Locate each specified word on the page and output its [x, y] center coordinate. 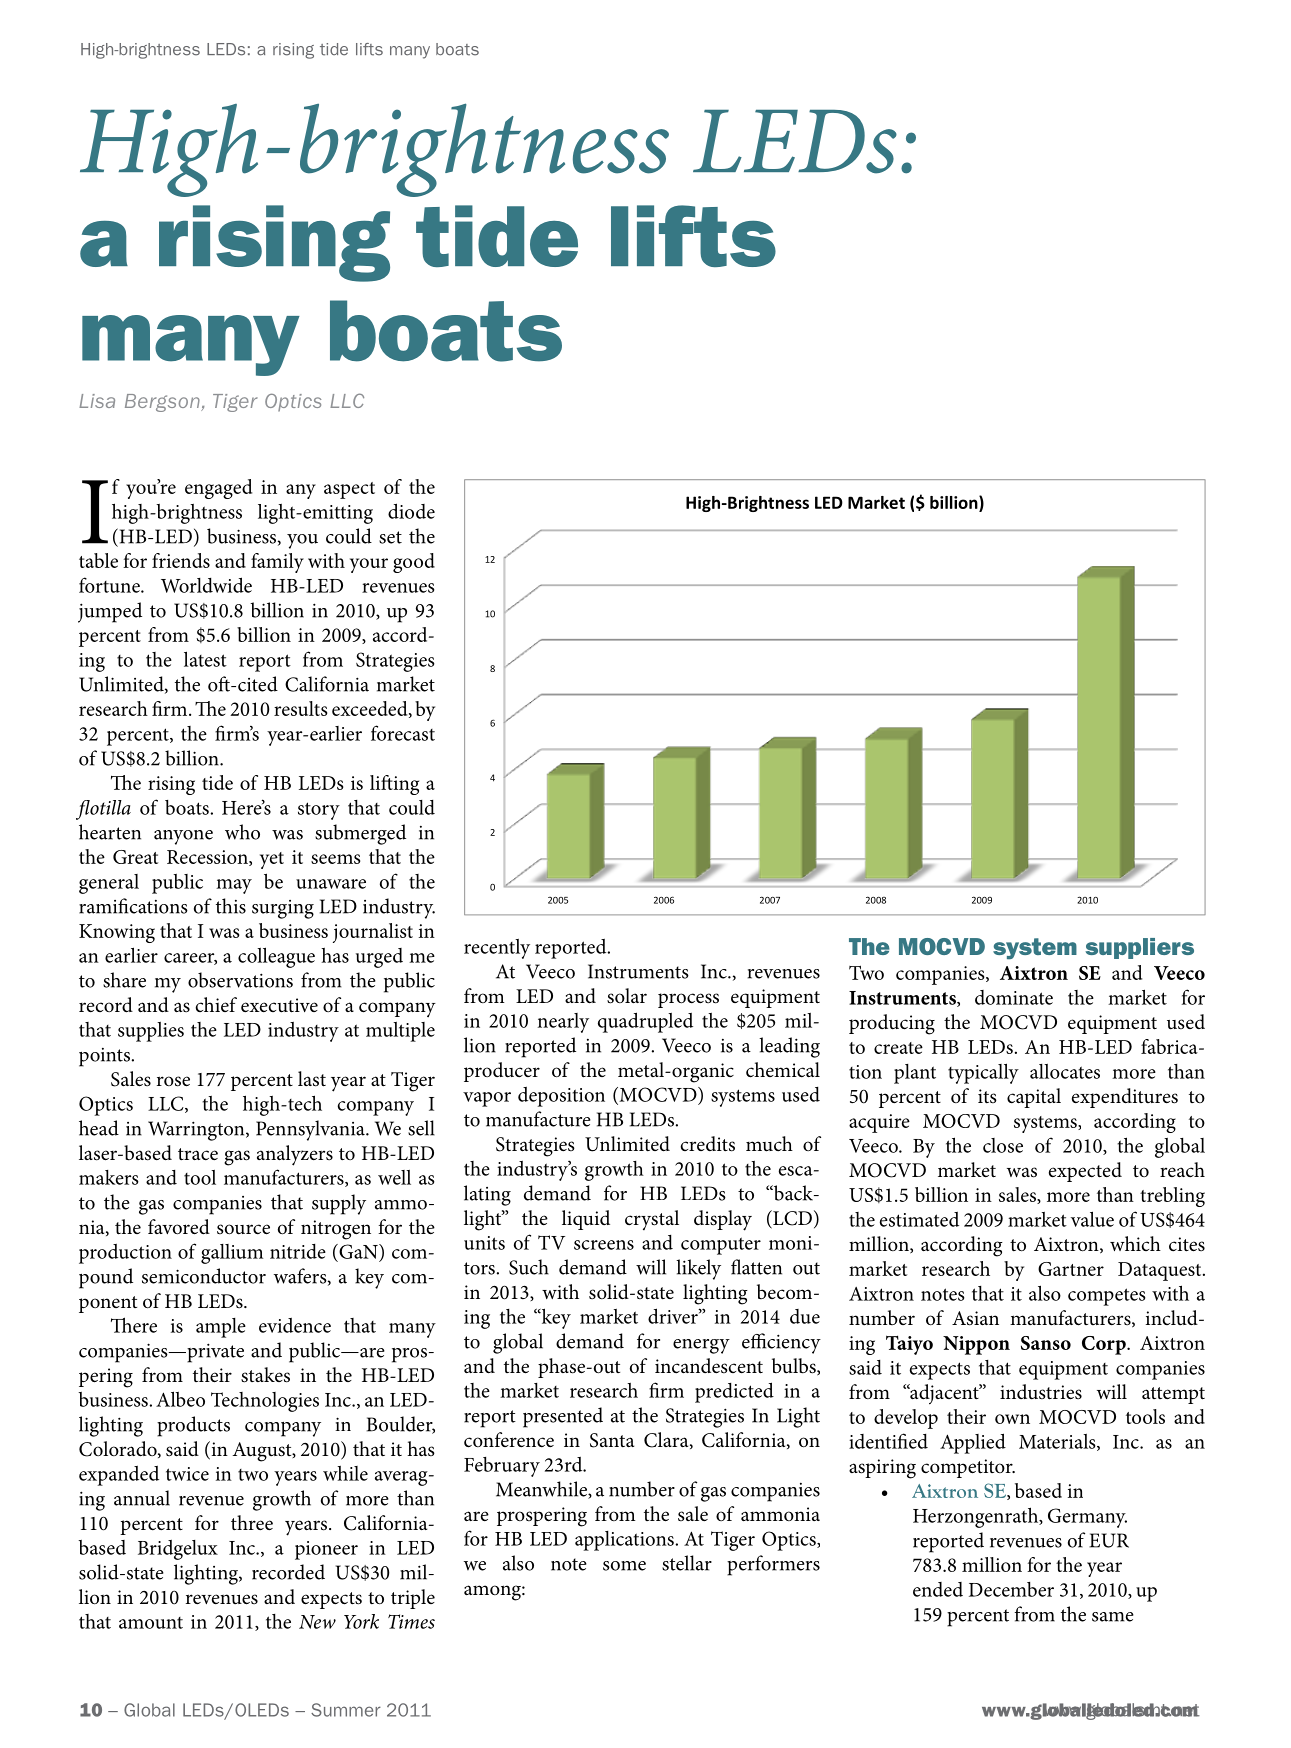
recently [497, 949]
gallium [232, 1254]
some [624, 1566]
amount [151, 1623]
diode [411, 511]
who [242, 832]
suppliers [1139, 948]
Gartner [1071, 1269]
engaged [218, 489]
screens [604, 1245]
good [414, 563]
